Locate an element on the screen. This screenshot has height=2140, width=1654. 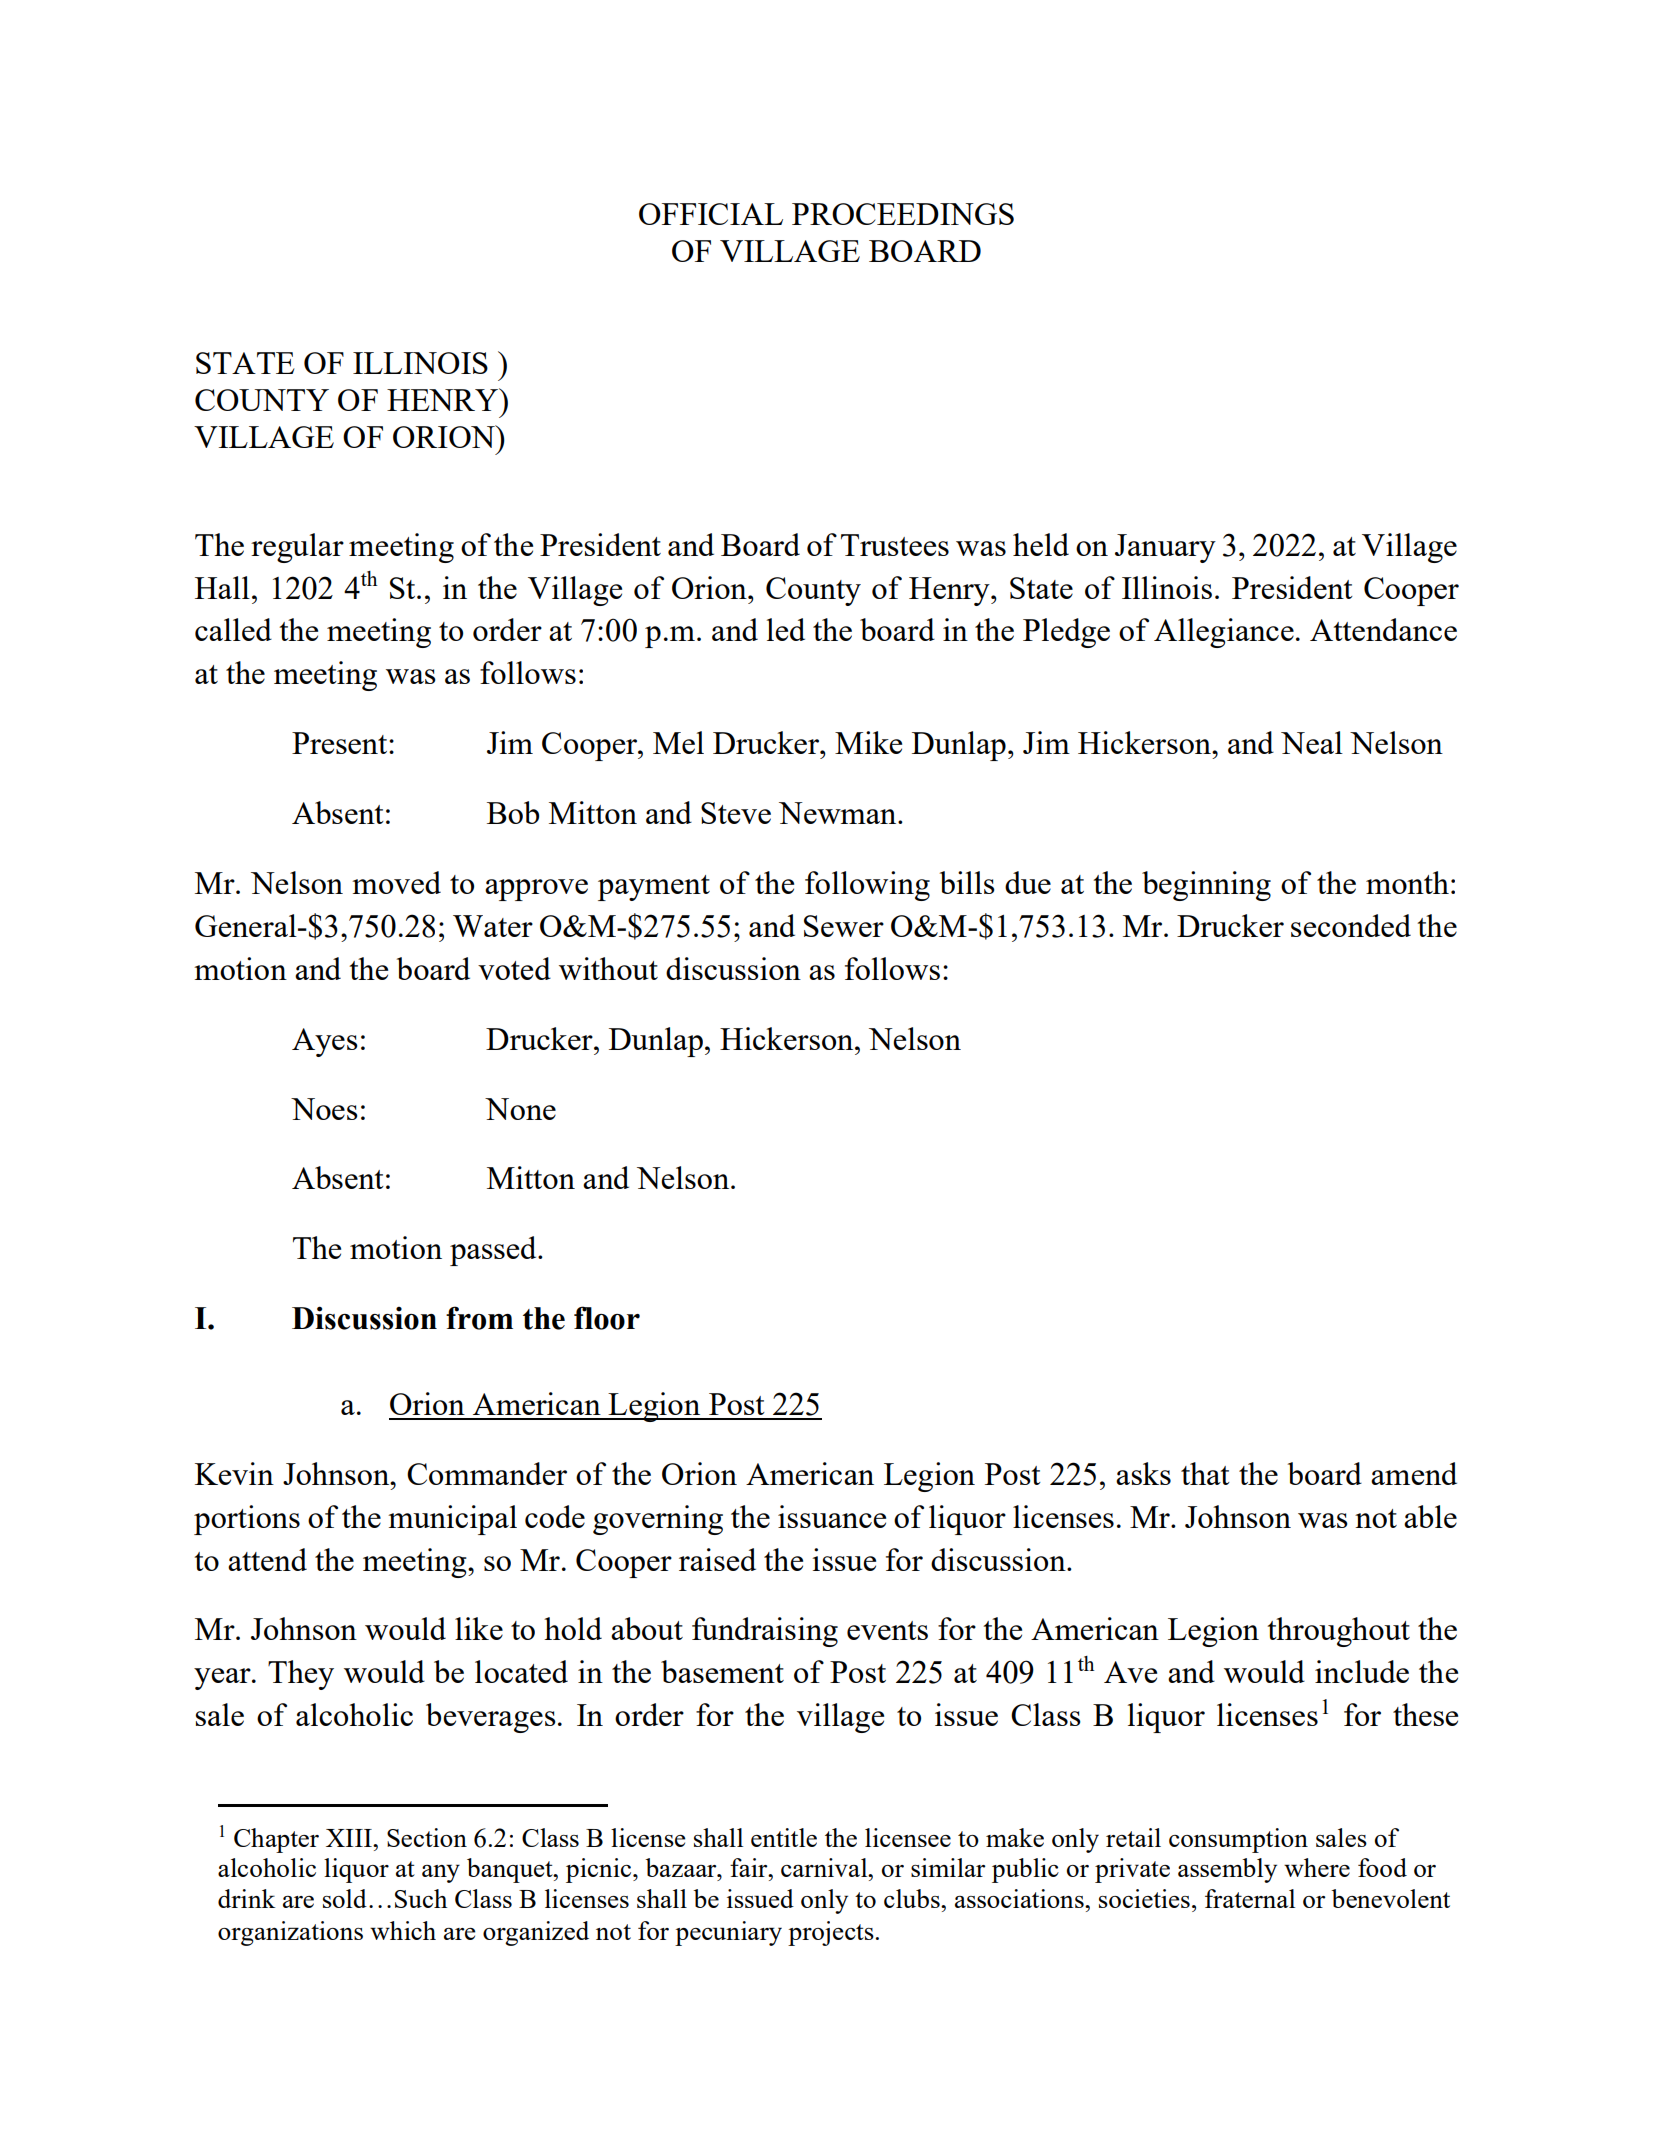
January is located at coordinates (1165, 548).
